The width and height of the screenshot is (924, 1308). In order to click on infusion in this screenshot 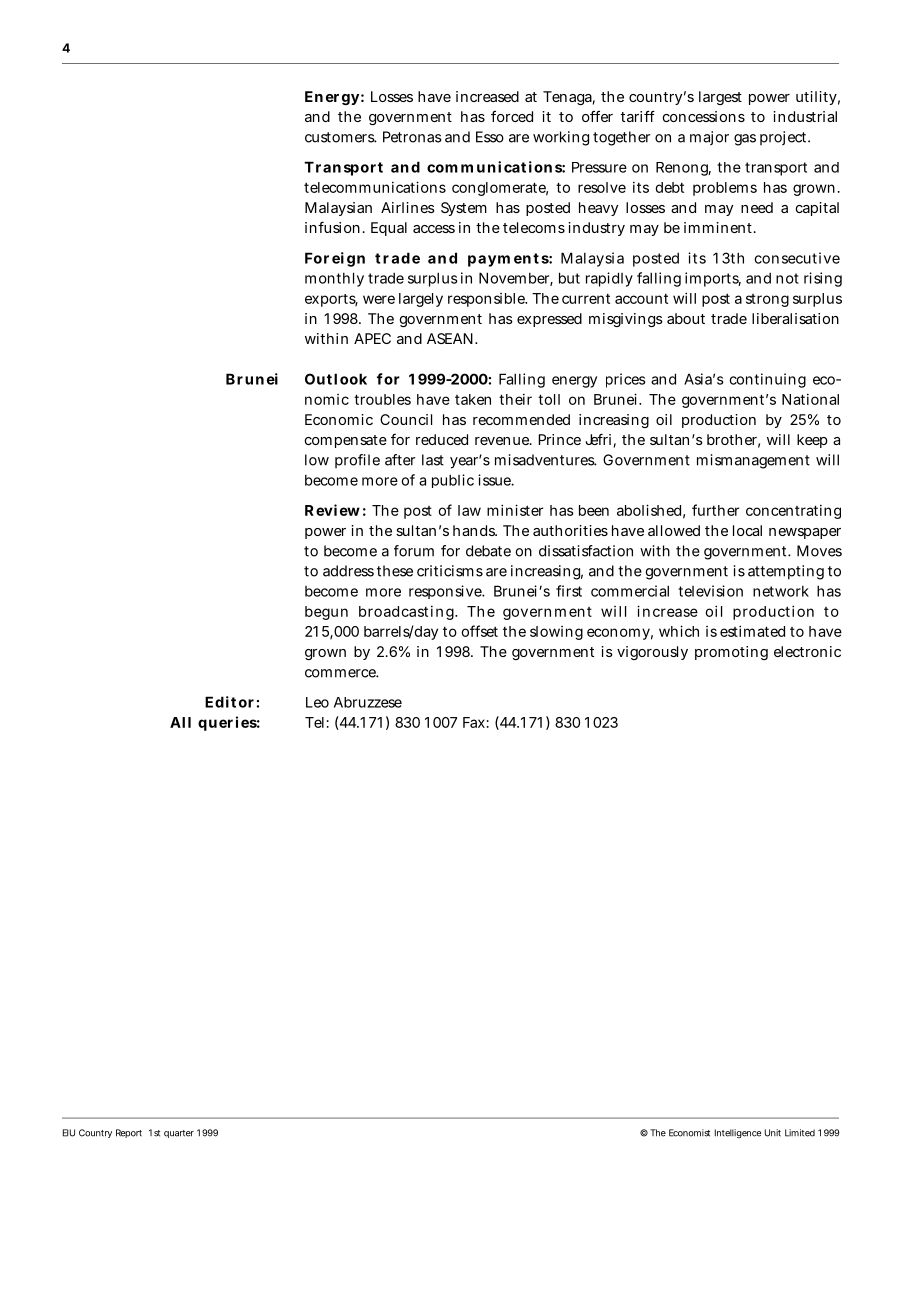, I will do `click(332, 227)`.
